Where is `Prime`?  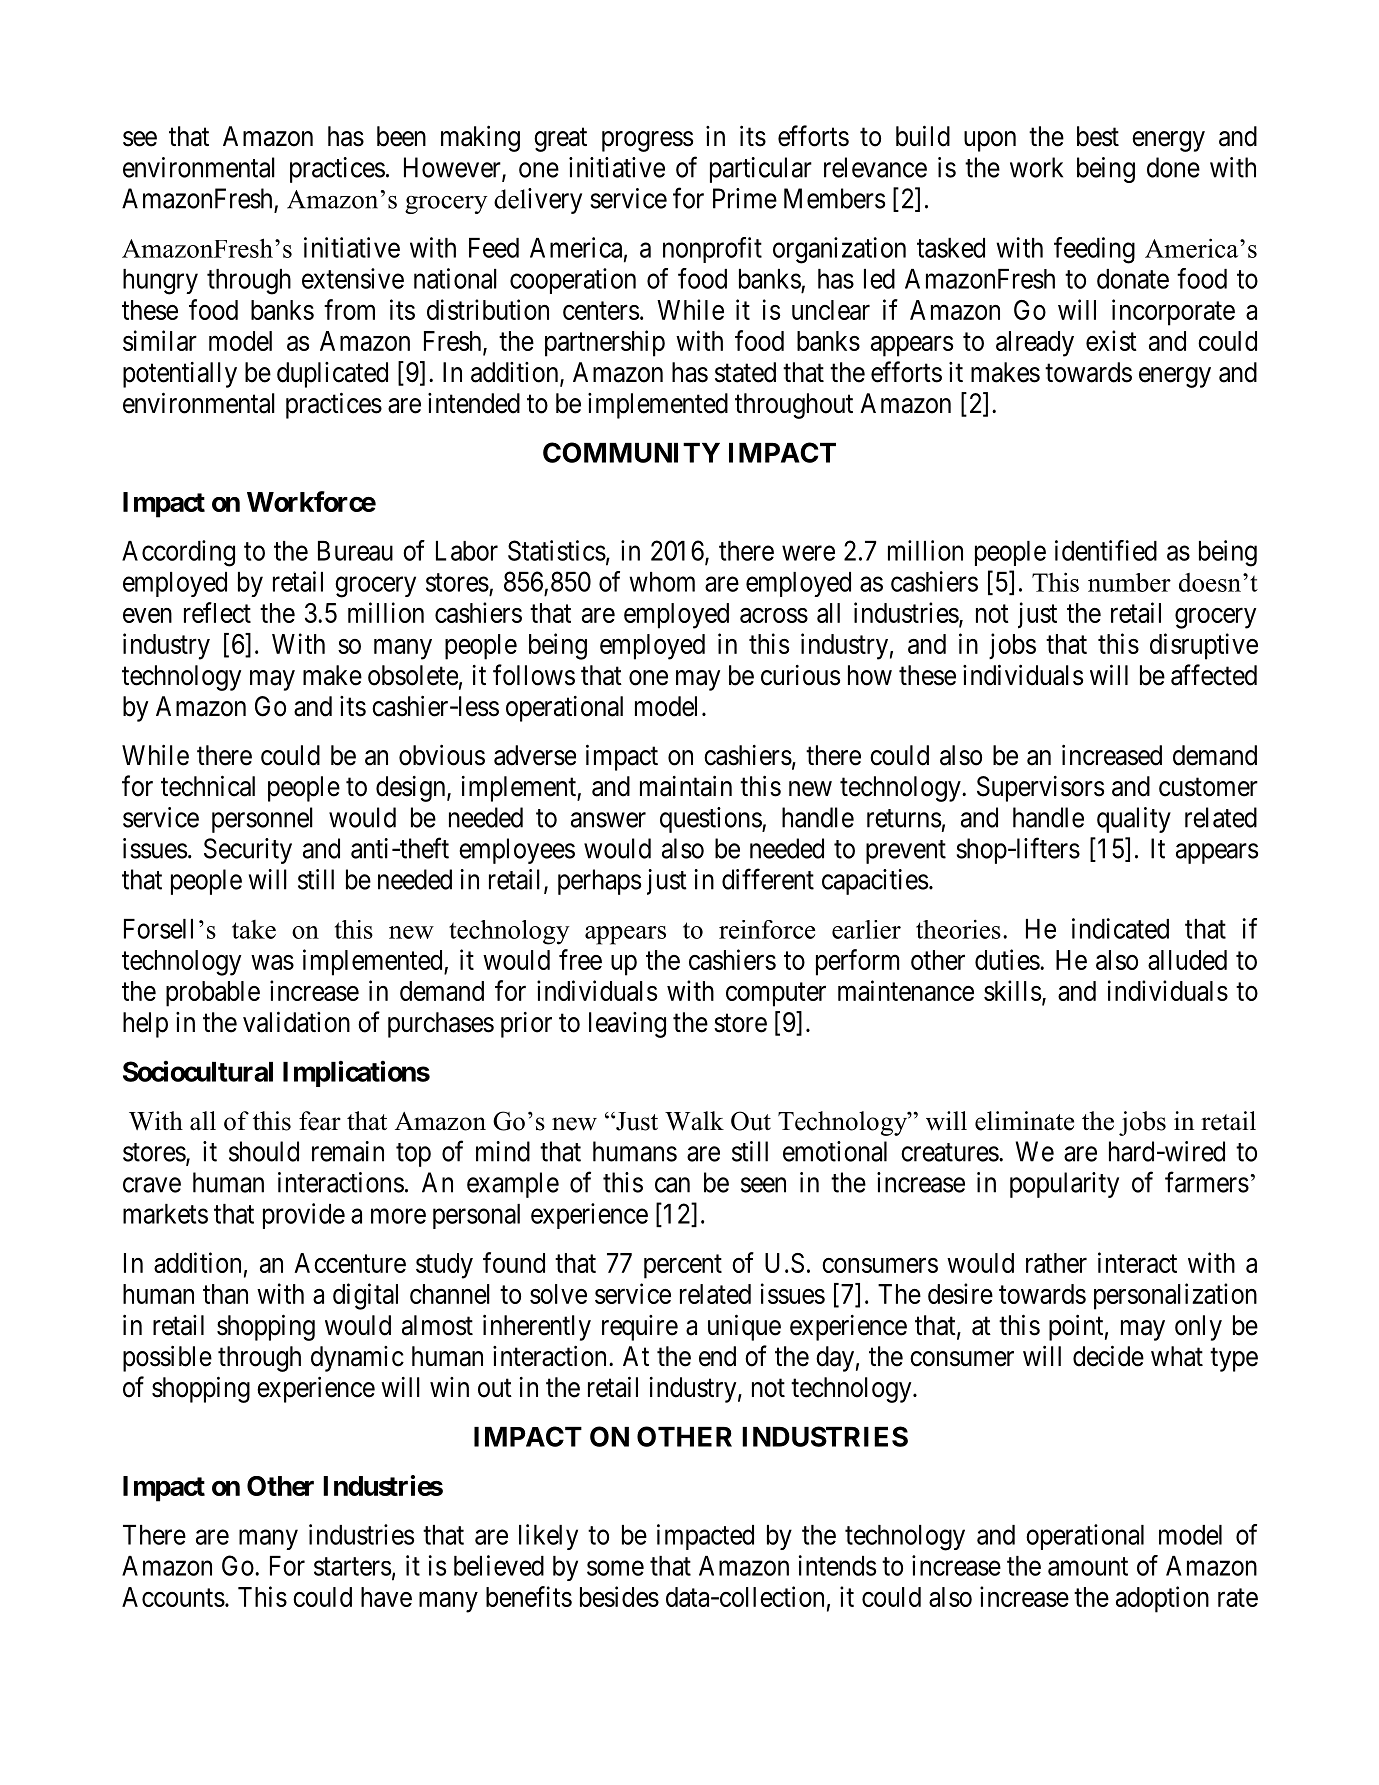 Prime is located at coordinates (745, 198).
